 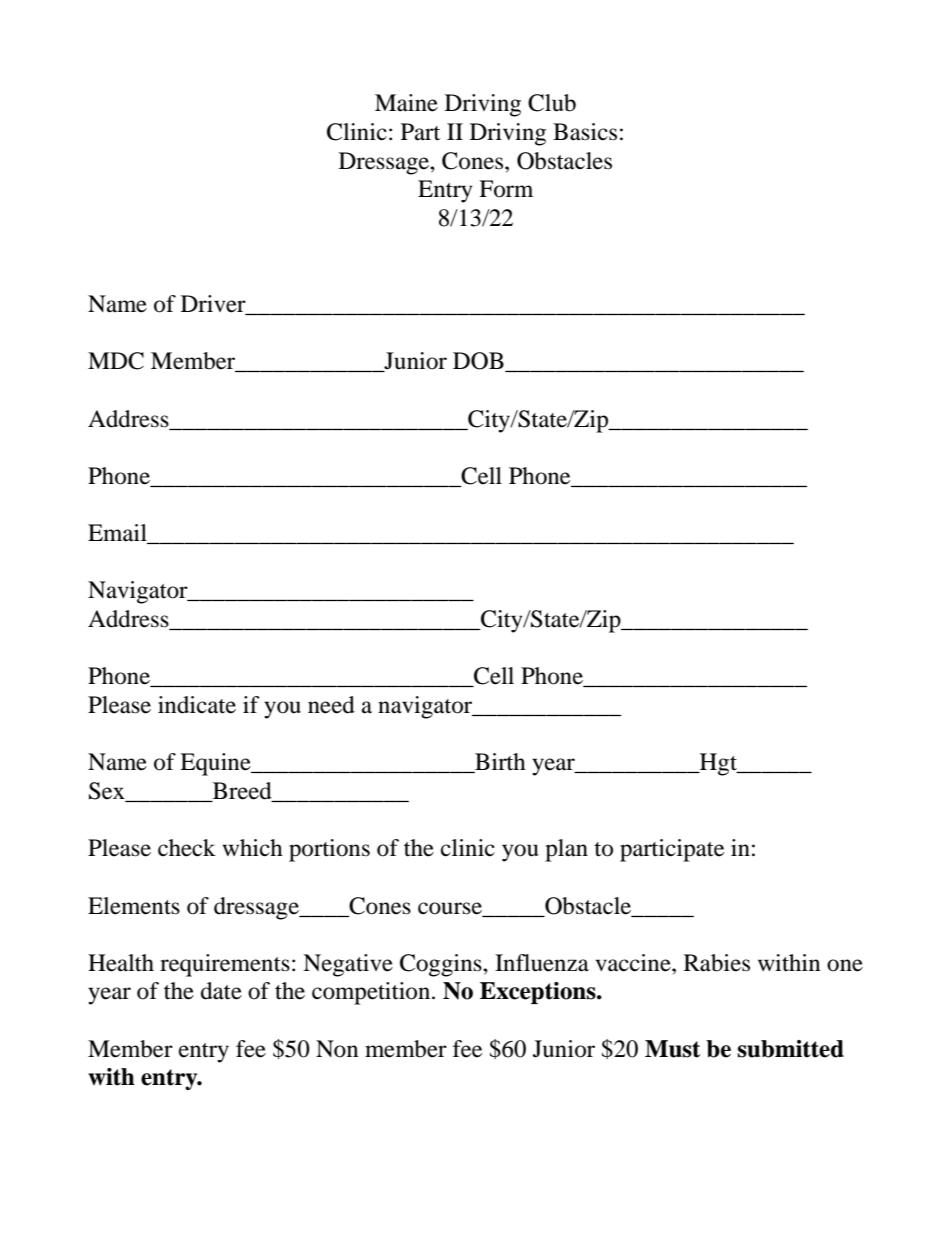 What do you see at coordinates (331, 705) in the screenshot?
I see `need` at bounding box center [331, 705].
